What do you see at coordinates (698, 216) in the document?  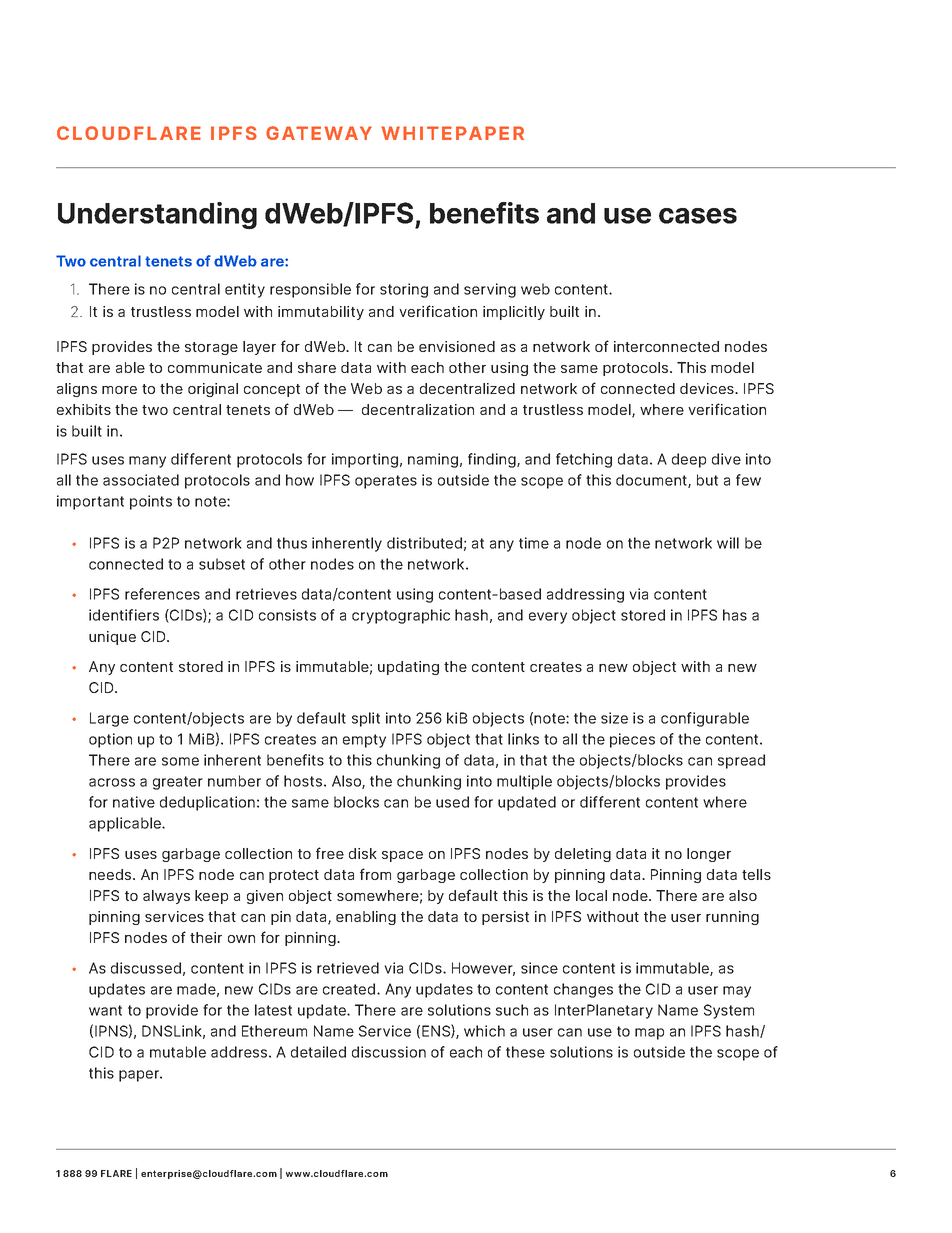 I see `cases` at bounding box center [698, 216].
